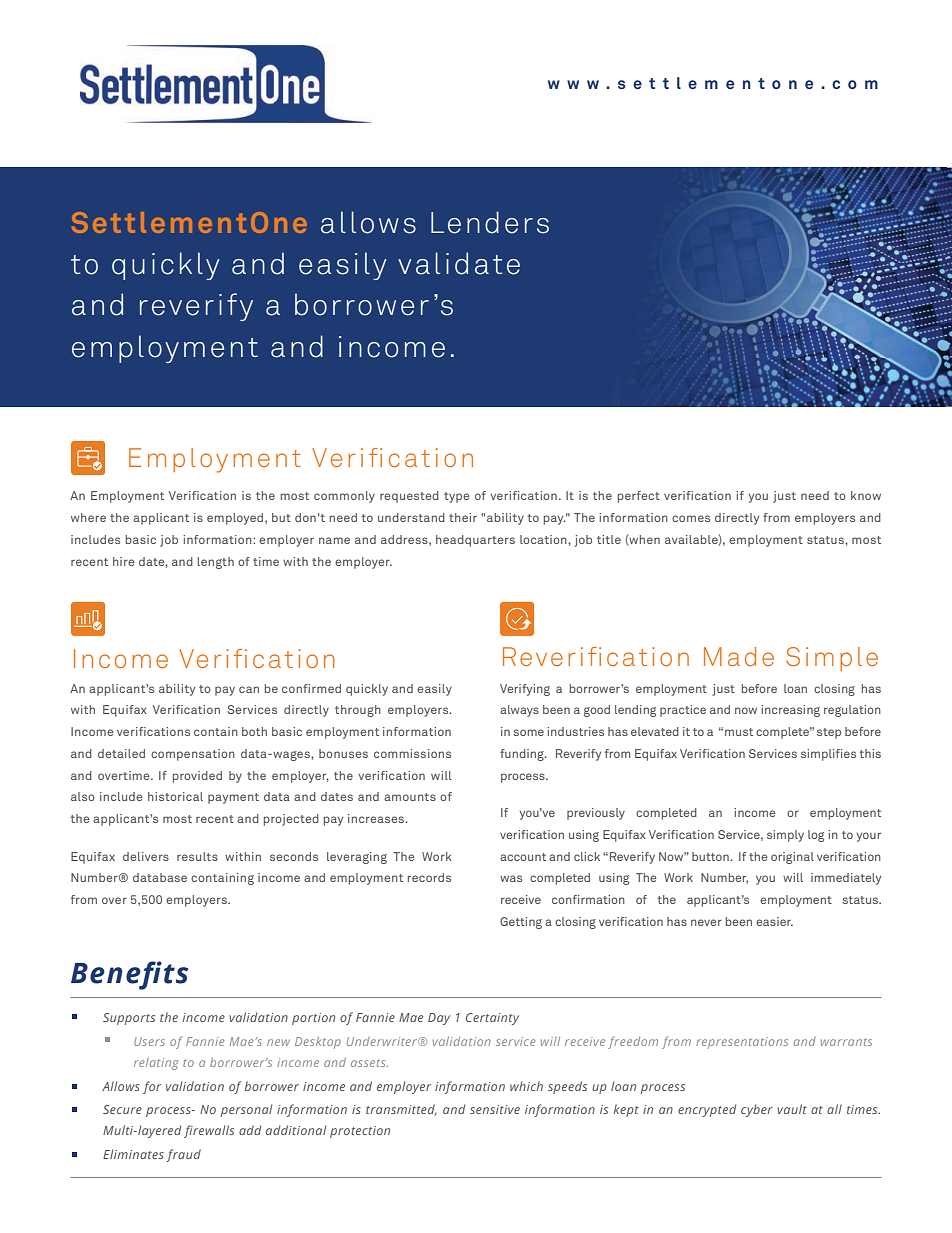  I want to click on simply, so click(785, 836).
